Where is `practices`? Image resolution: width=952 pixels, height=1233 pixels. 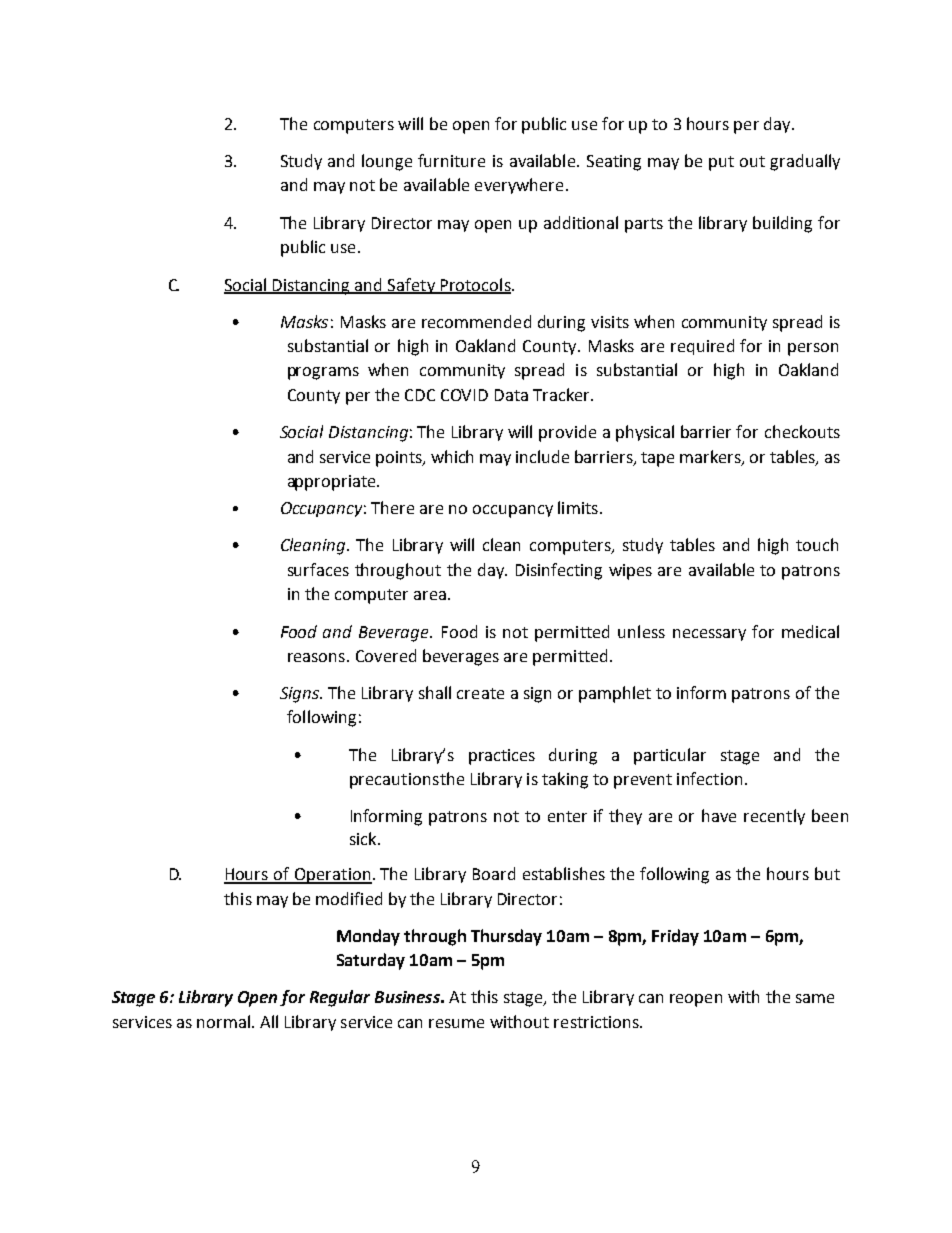 practices is located at coordinates (502, 757).
